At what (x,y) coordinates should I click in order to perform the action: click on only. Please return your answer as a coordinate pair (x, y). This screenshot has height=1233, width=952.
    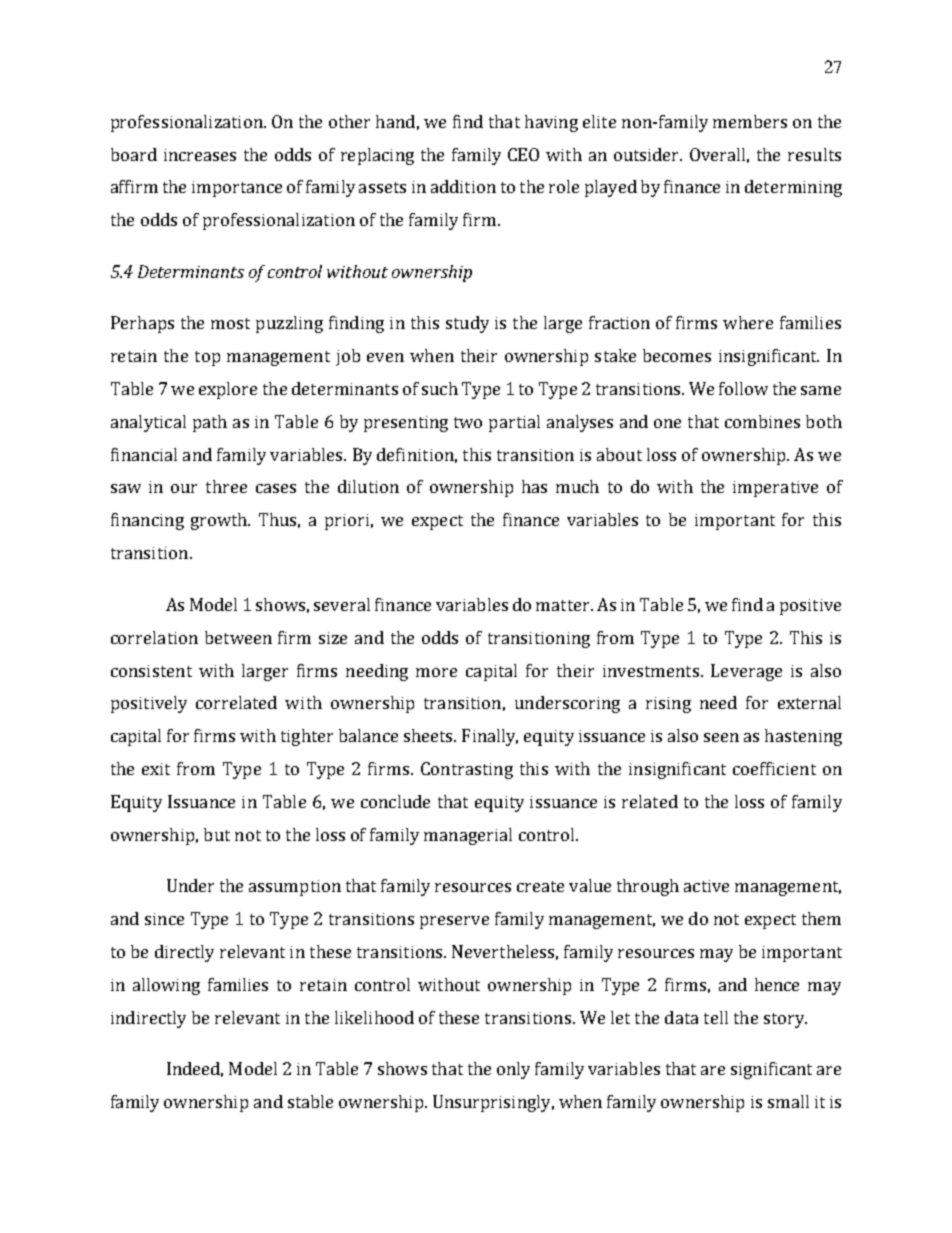
    Looking at the image, I should click on (513, 1070).
